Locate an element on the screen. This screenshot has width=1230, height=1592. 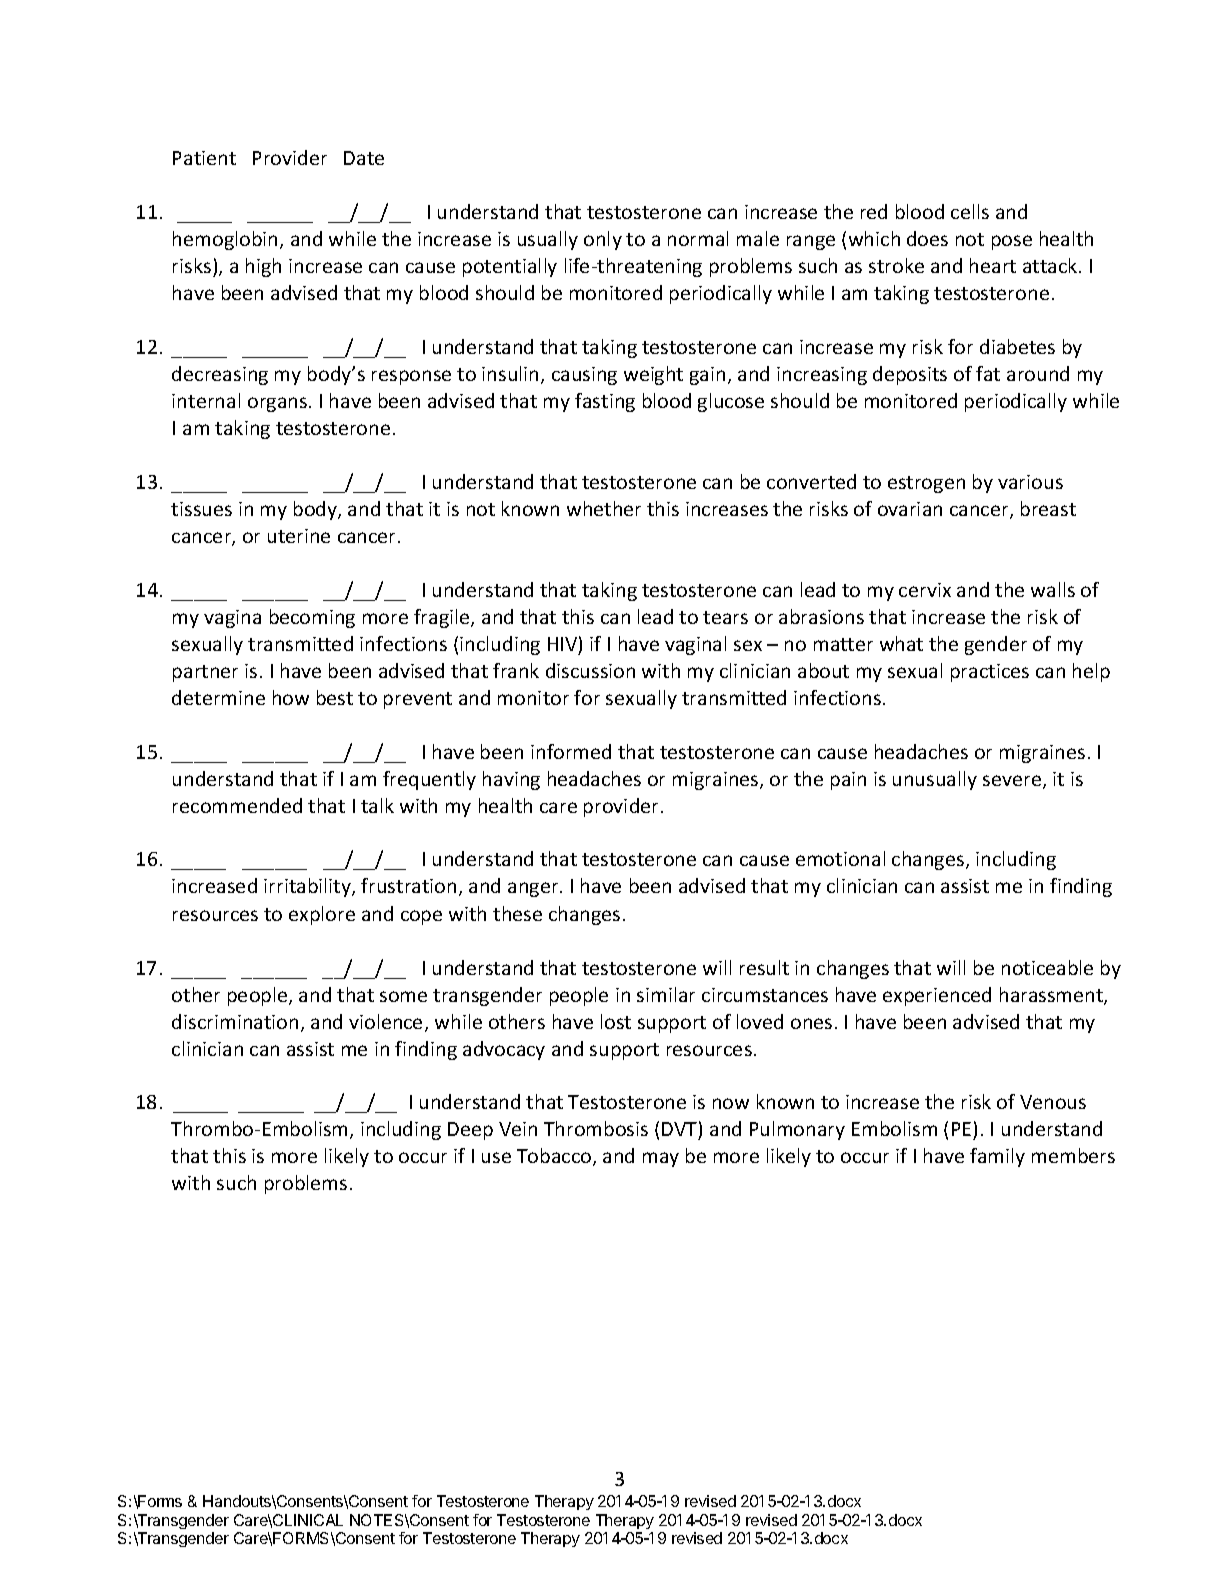
Date is located at coordinates (364, 158).
